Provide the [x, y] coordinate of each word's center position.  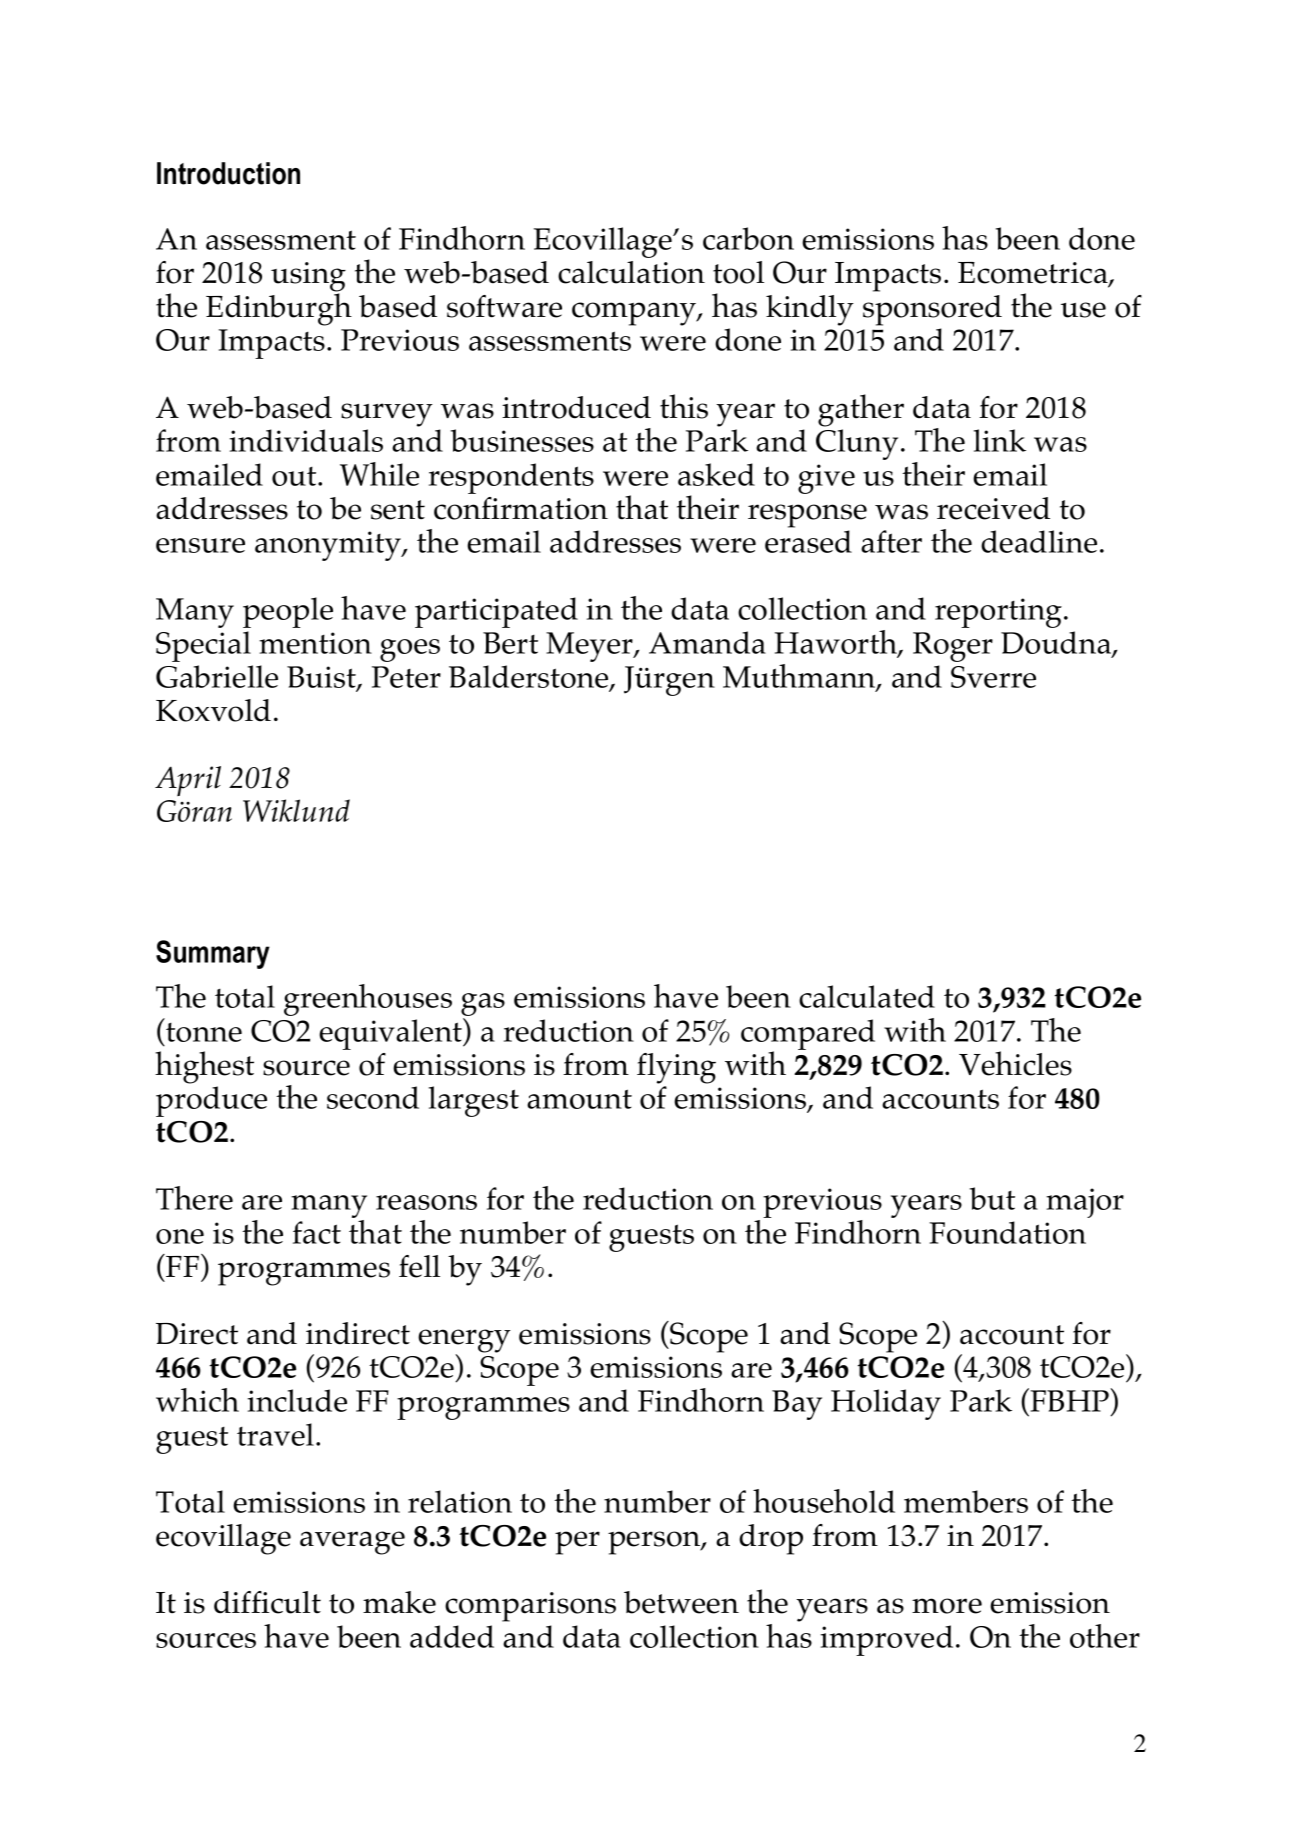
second [373, 1097]
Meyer [590, 647]
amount [579, 1099]
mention [315, 643]
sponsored [932, 310]
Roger [953, 647]
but [992, 1198]
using [308, 278]
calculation [631, 272]
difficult [267, 1602]
